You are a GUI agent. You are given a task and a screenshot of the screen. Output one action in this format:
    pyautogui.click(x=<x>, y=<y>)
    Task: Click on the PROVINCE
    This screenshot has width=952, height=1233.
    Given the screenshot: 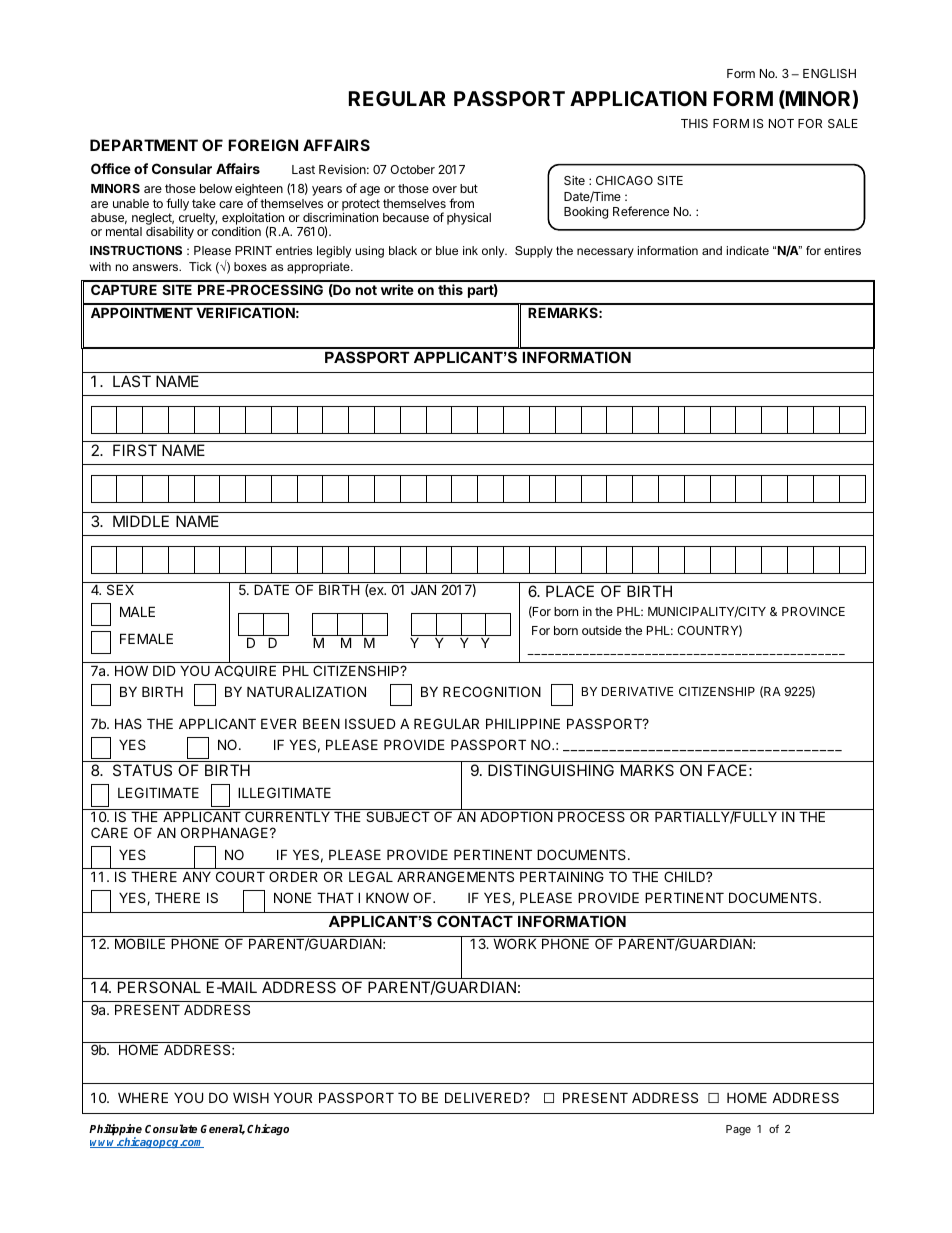 What is the action you would take?
    pyautogui.click(x=813, y=611)
